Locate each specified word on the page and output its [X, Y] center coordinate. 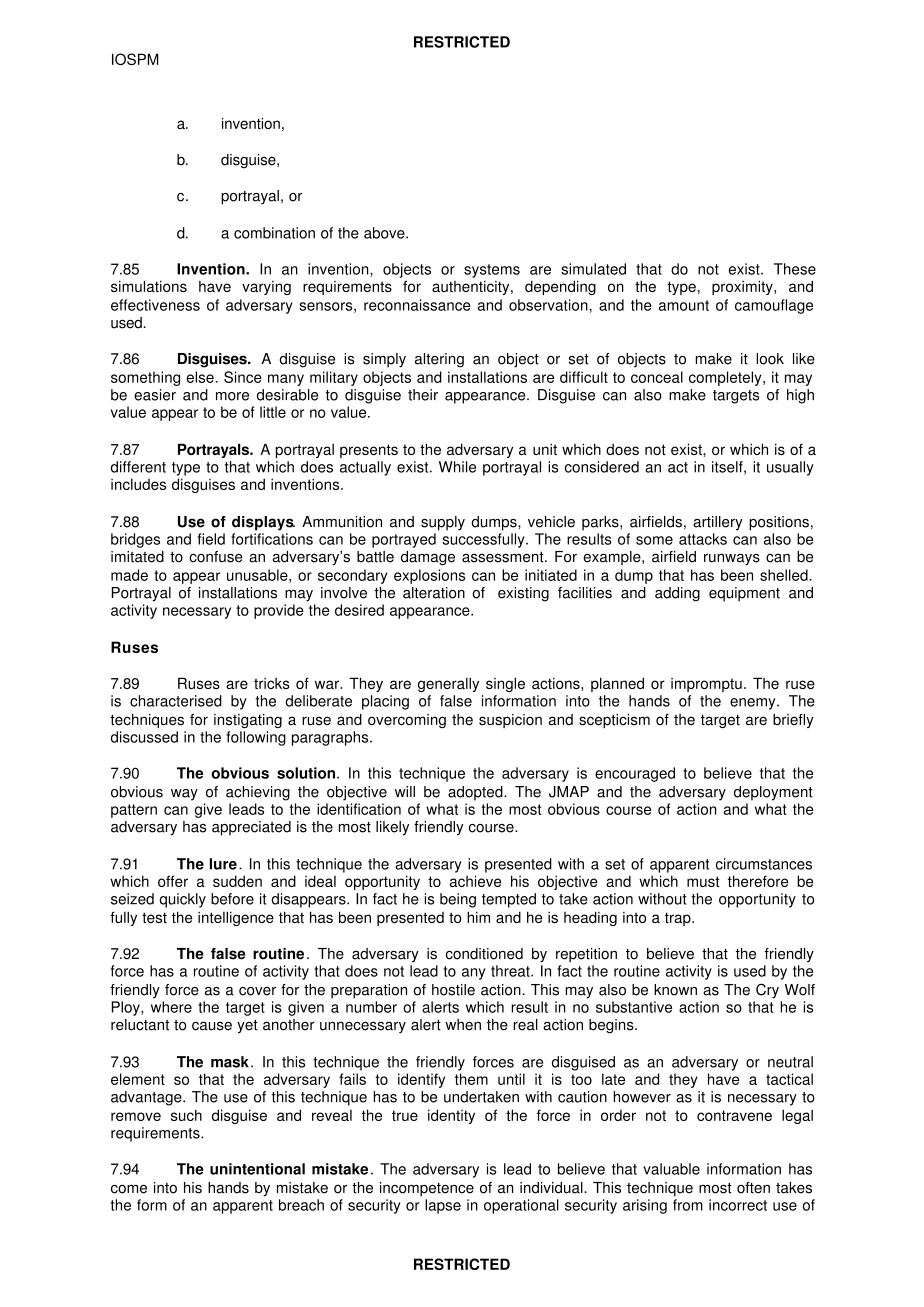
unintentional [257, 1169]
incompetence [427, 1189]
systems [492, 271]
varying [266, 288]
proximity [743, 287]
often [753, 1188]
